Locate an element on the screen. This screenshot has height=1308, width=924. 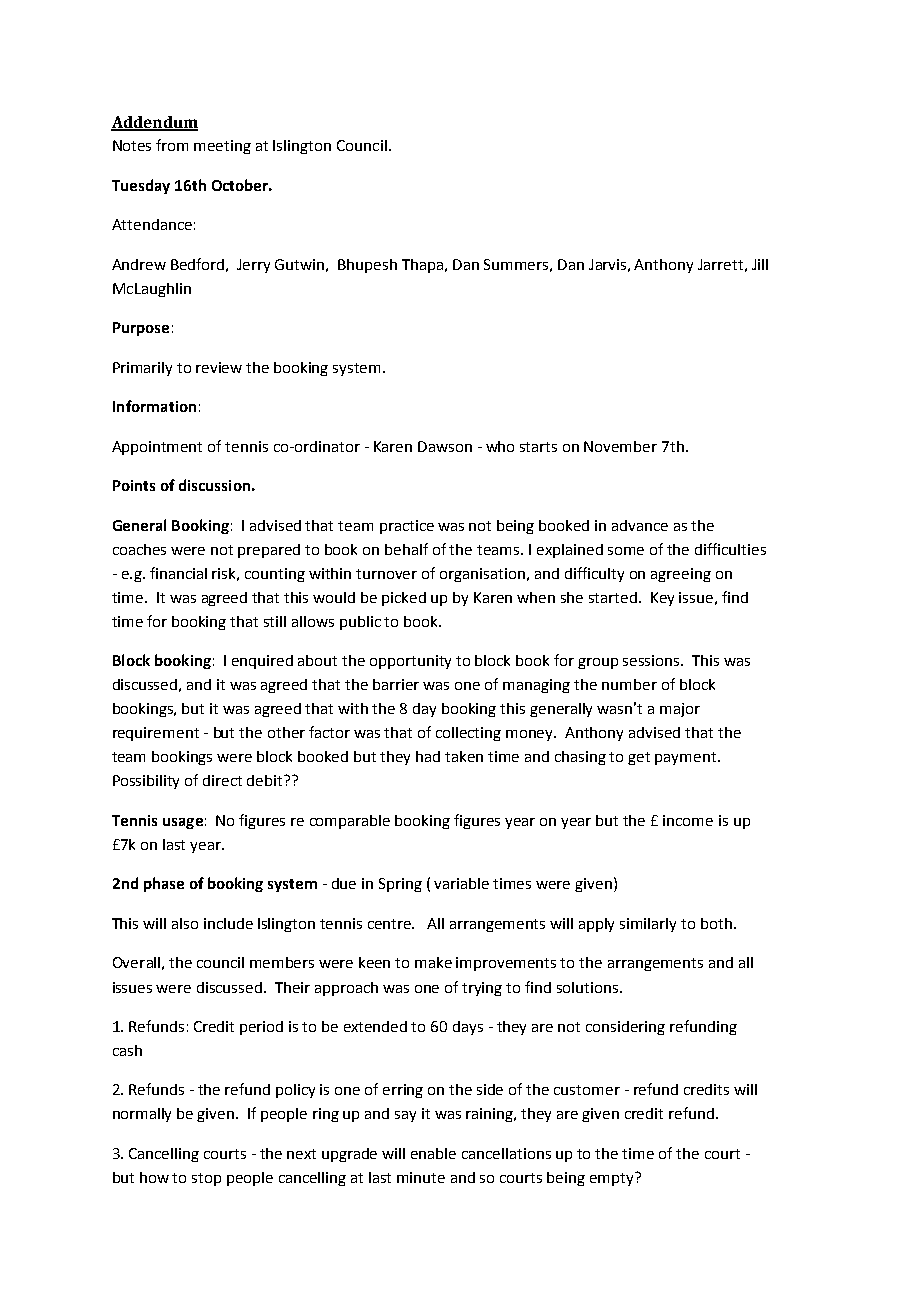
Jill is located at coordinates (760, 264).
